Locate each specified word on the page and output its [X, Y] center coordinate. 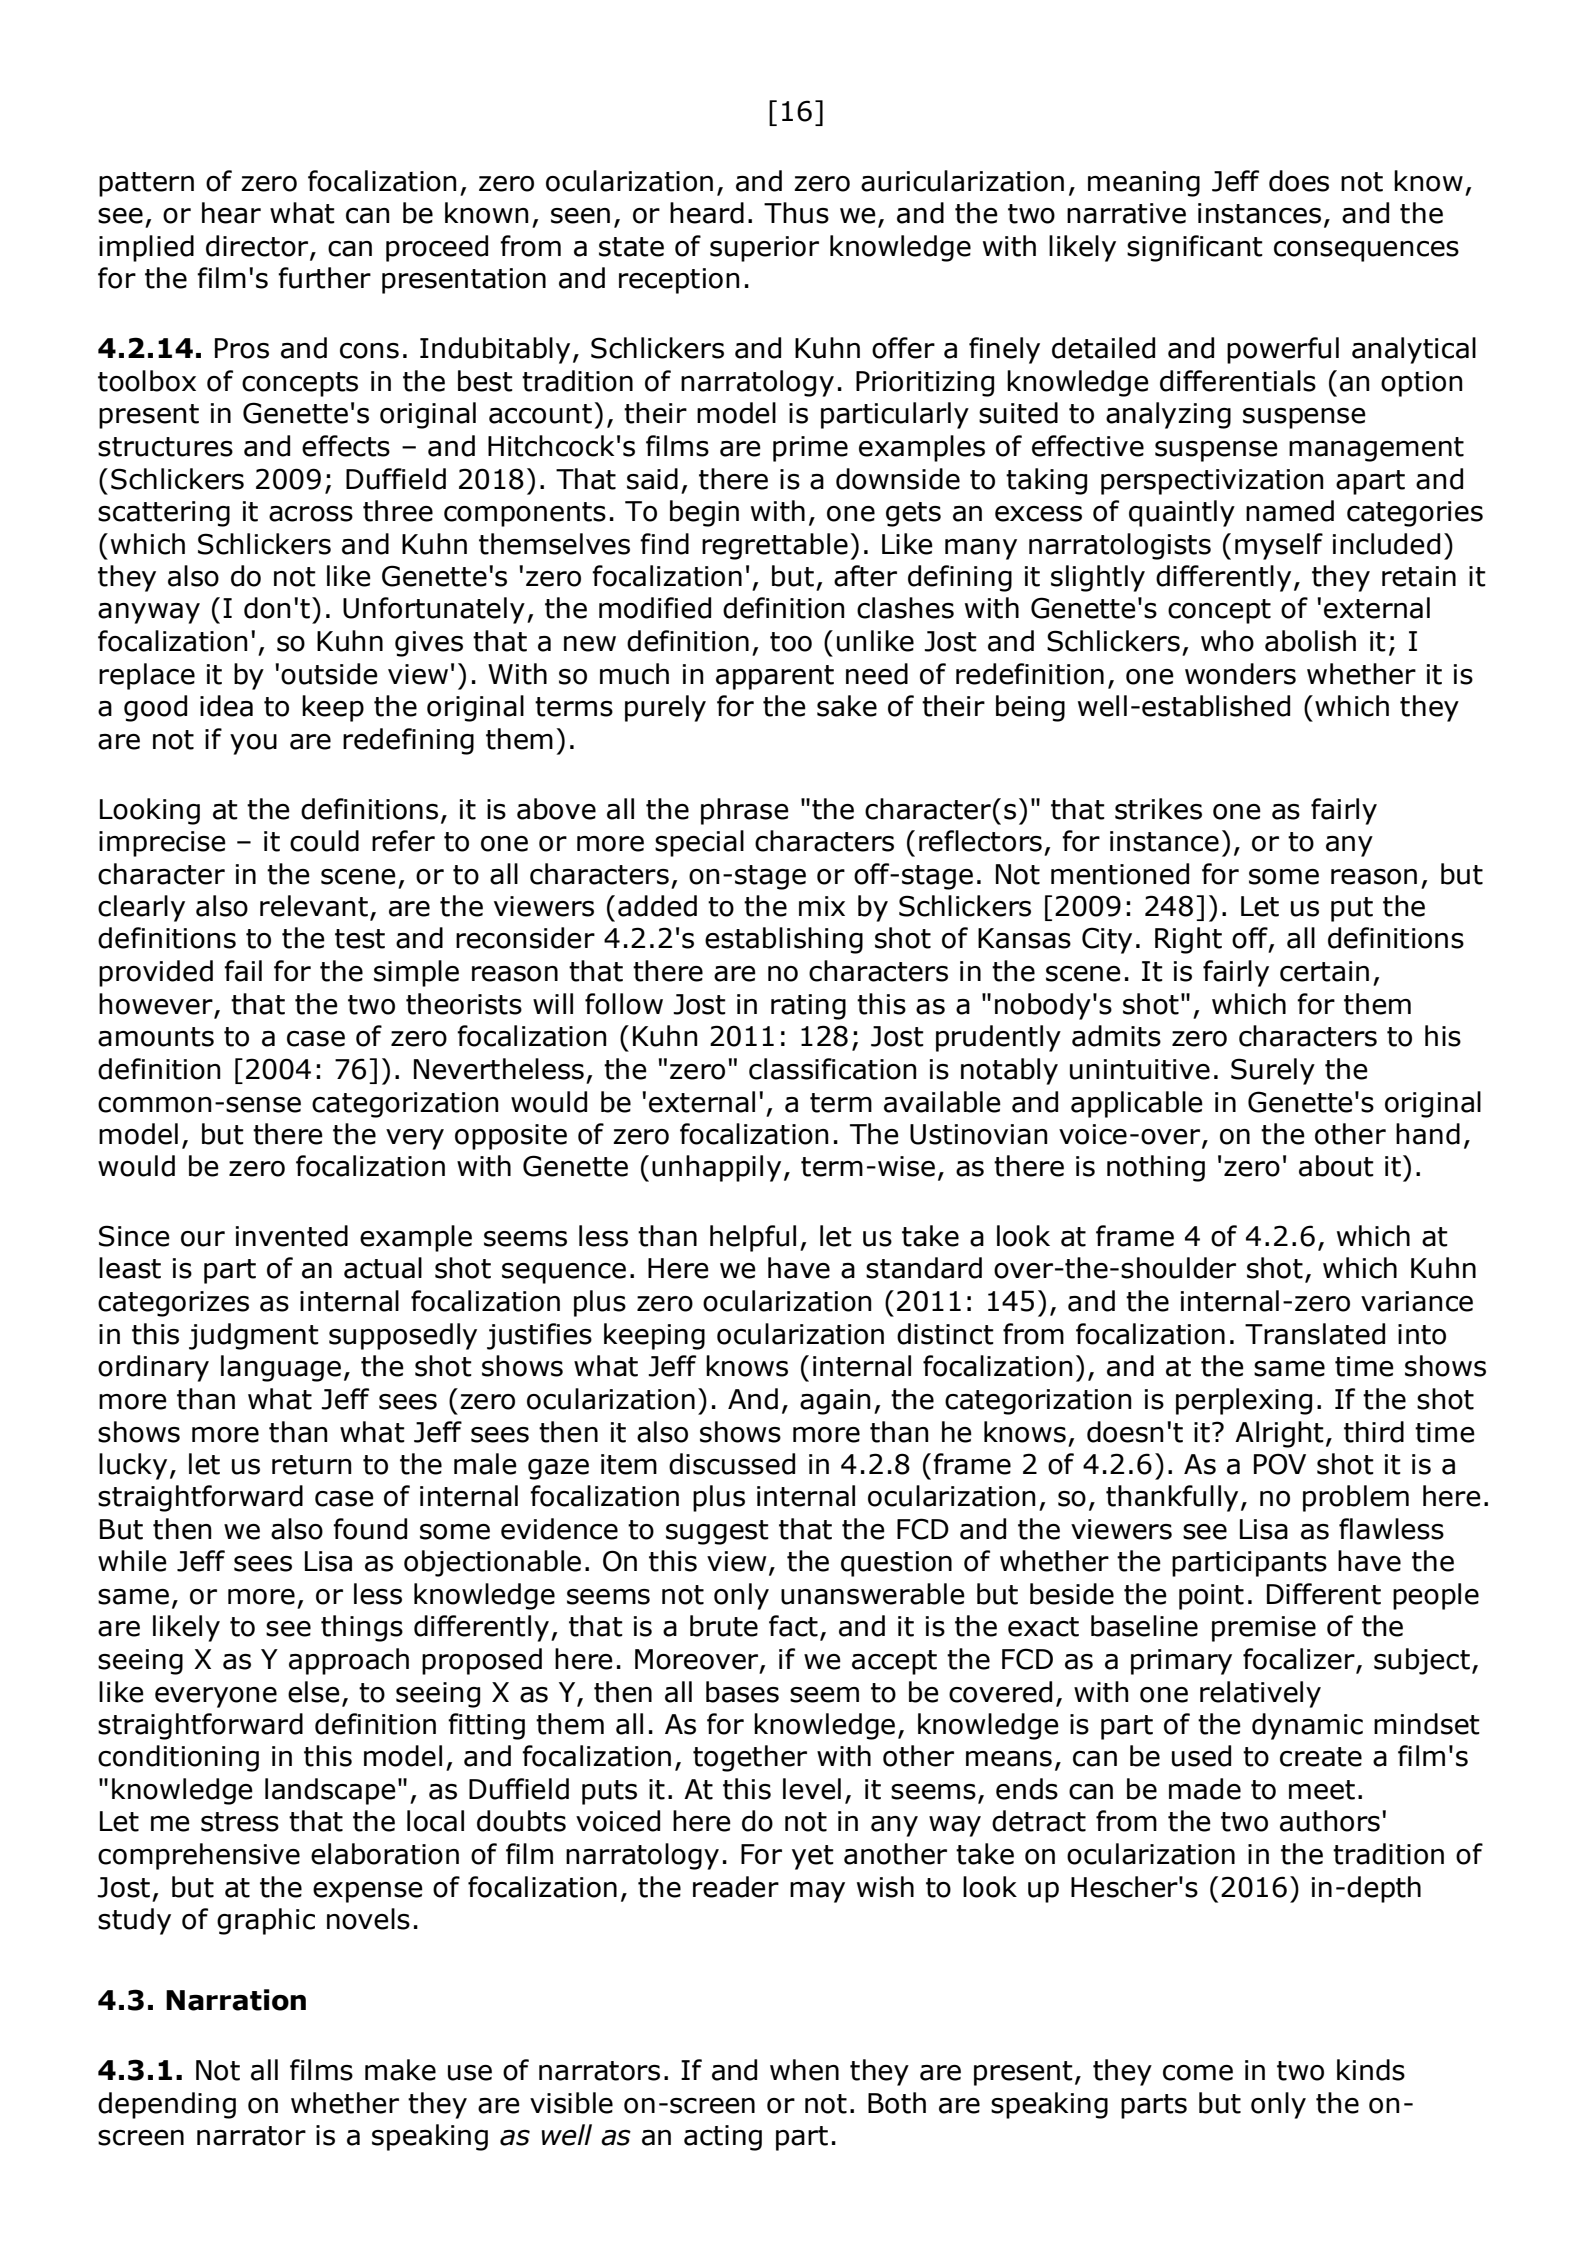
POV [1280, 1464]
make [400, 2070]
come [1198, 2073]
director [258, 247]
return [312, 1465]
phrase [745, 811]
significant [1195, 248]
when [804, 2070]
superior [764, 249]
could [324, 841]
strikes [1158, 809]
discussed [732, 1464]
